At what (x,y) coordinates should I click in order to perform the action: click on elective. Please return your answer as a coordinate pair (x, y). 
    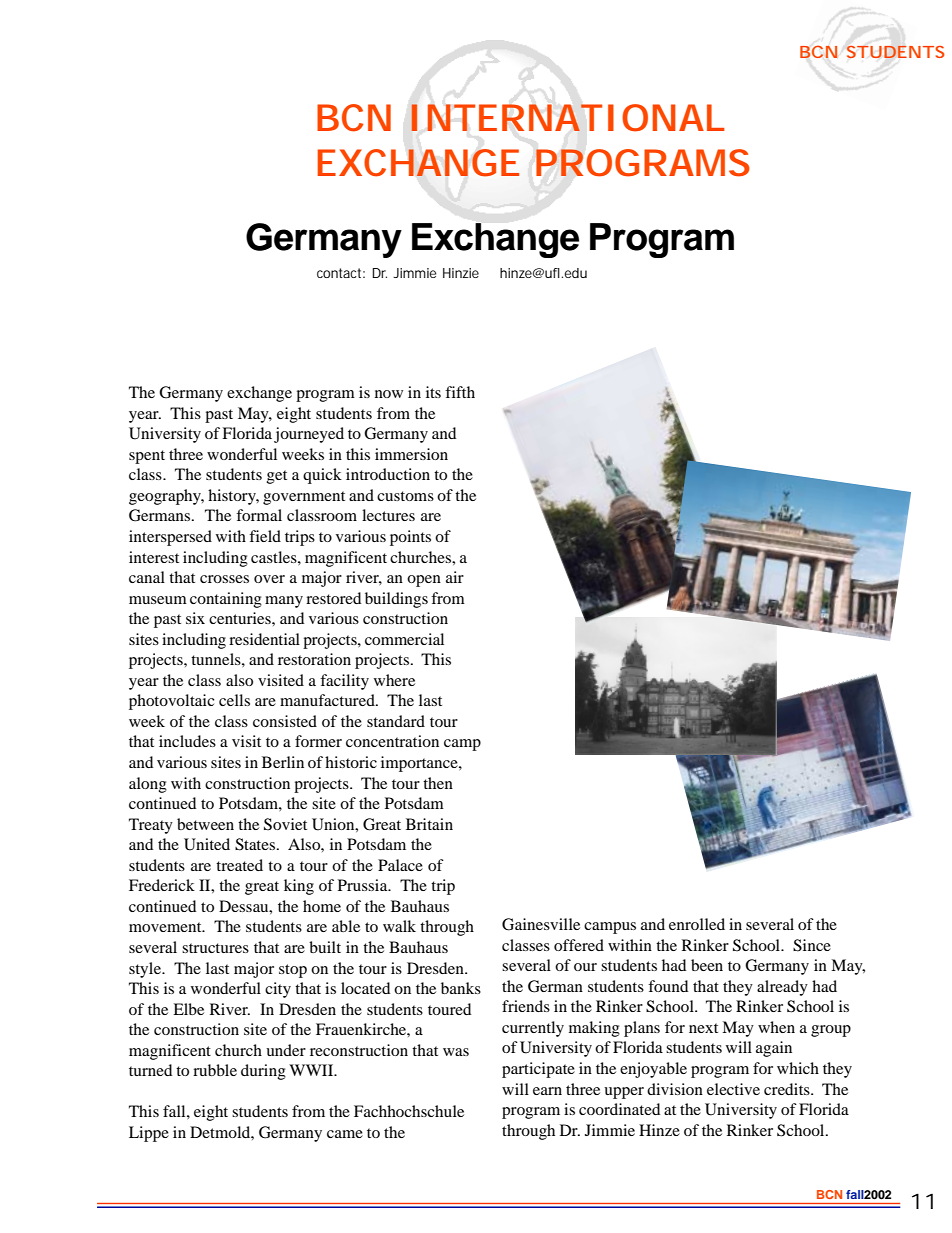
    Looking at the image, I should click on (733, 1089).
